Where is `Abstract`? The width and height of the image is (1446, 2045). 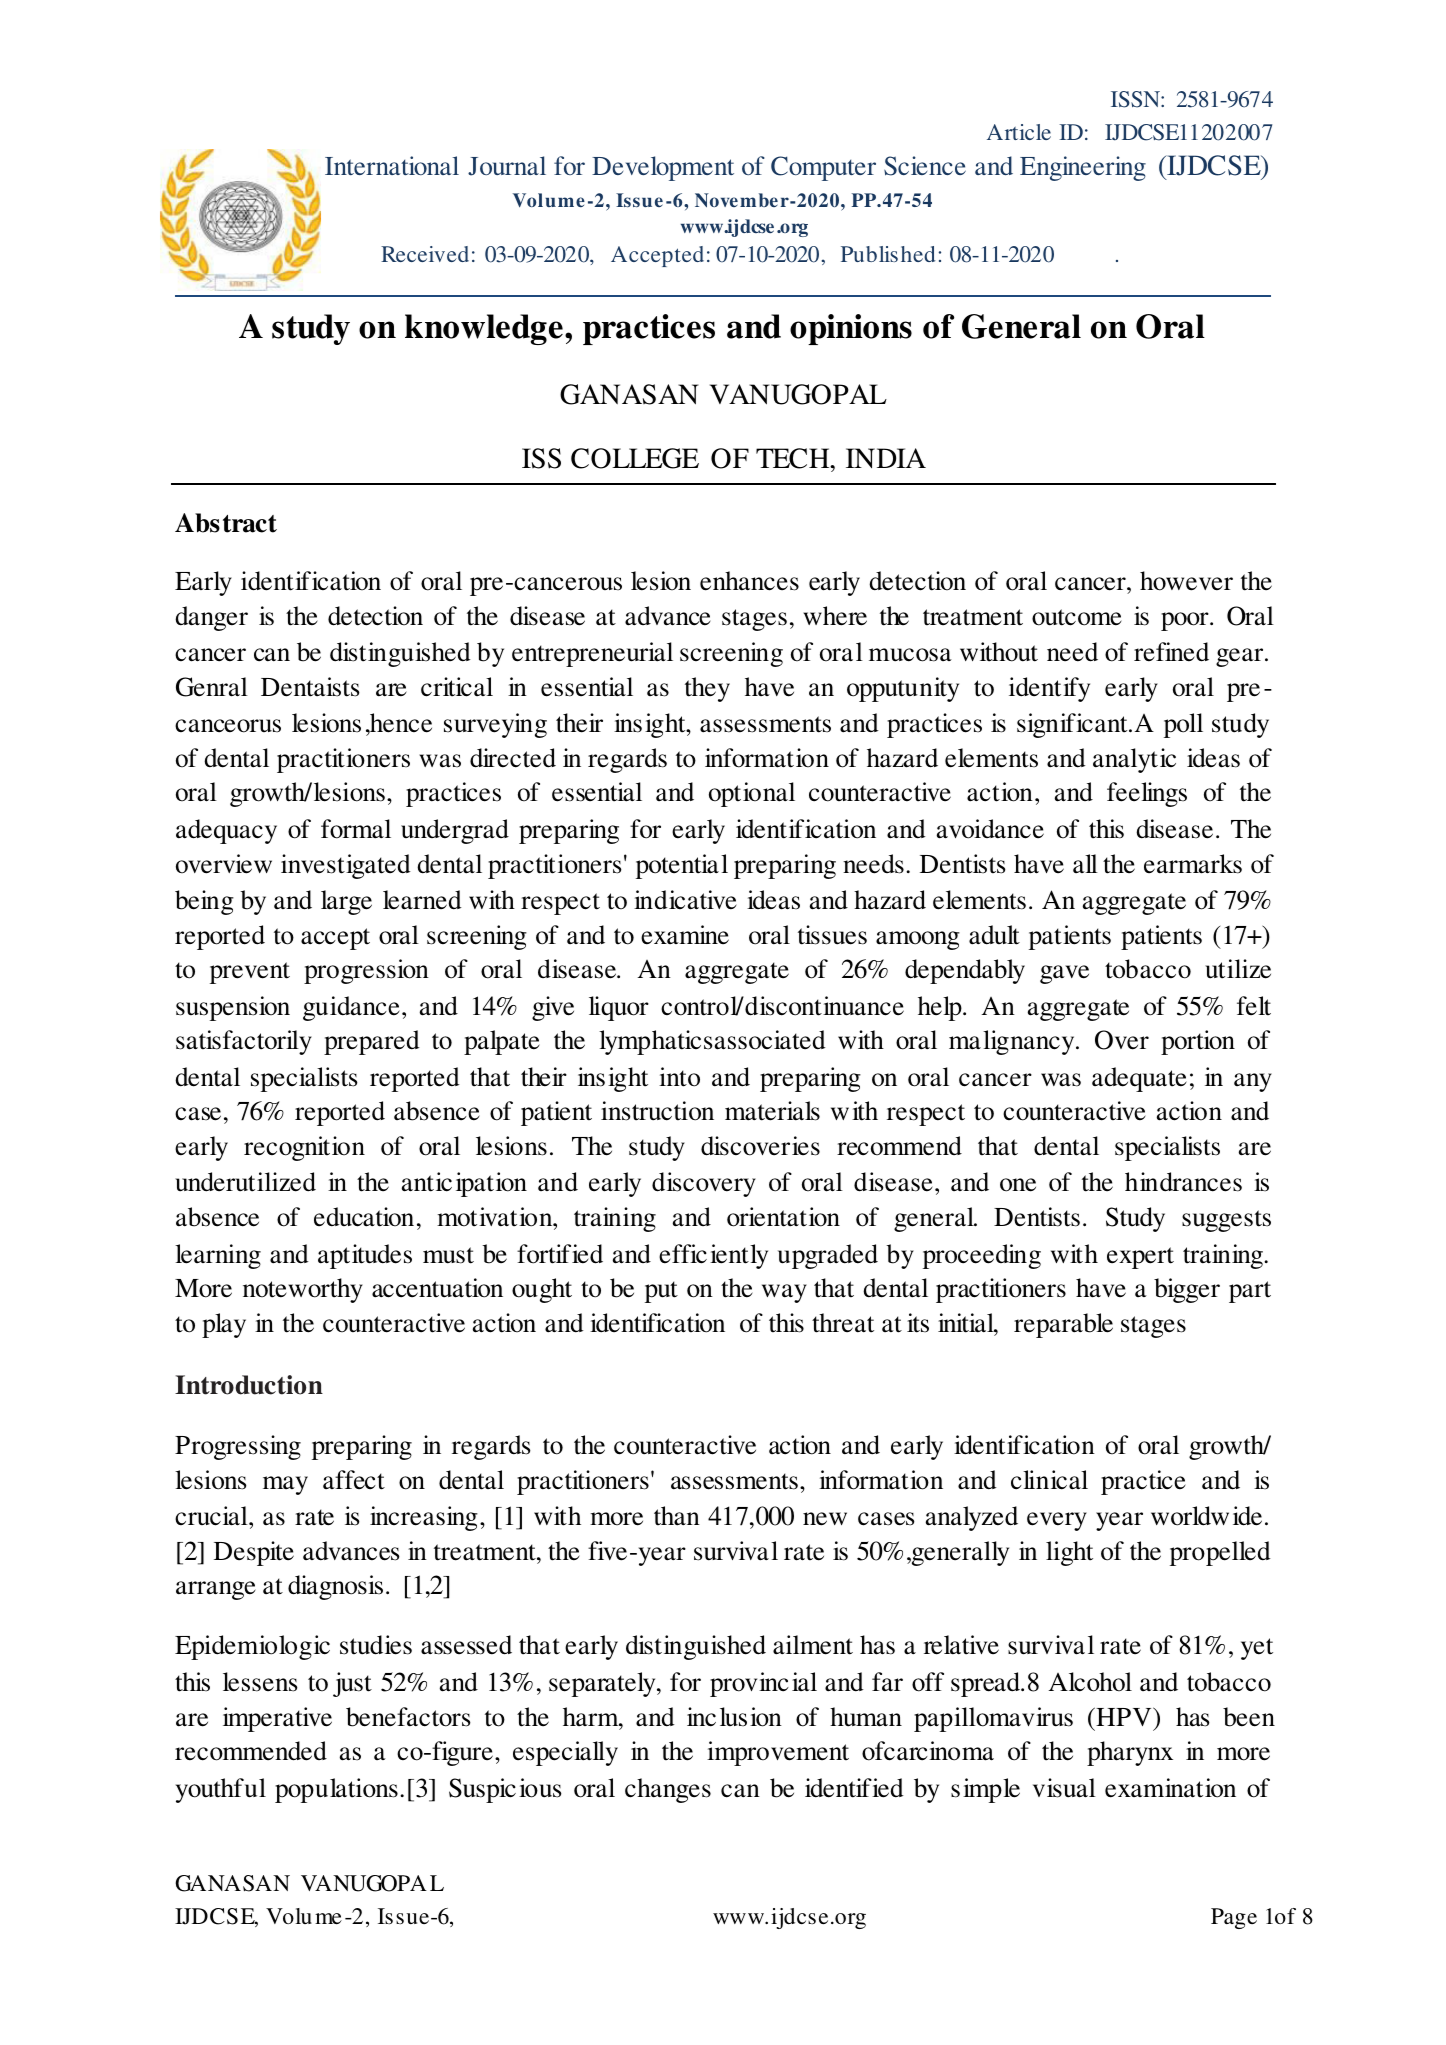 Abstract is located at coordinates (226, 523).
